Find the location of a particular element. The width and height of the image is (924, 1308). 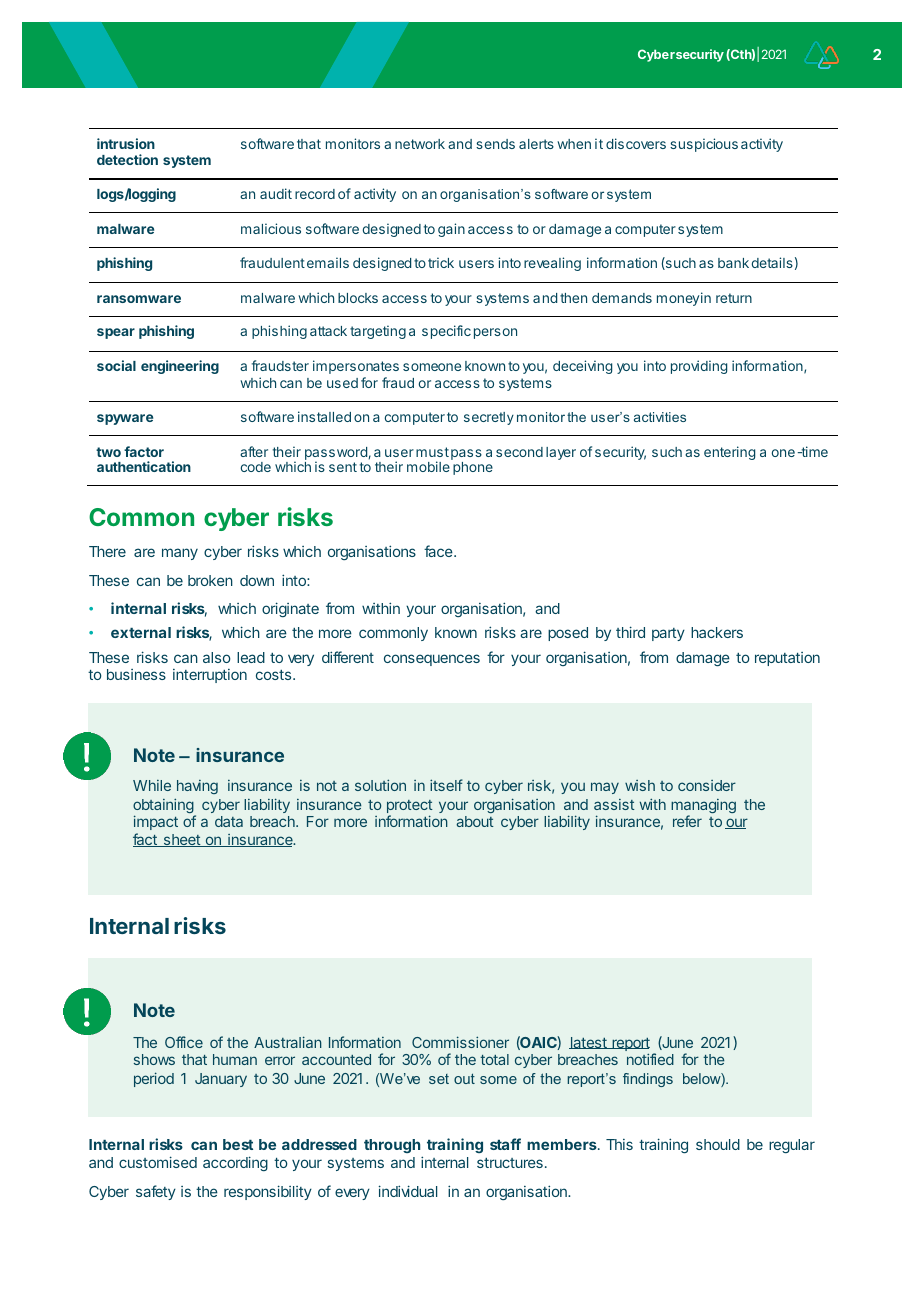

individual is located at coordinates (408, 1191).
